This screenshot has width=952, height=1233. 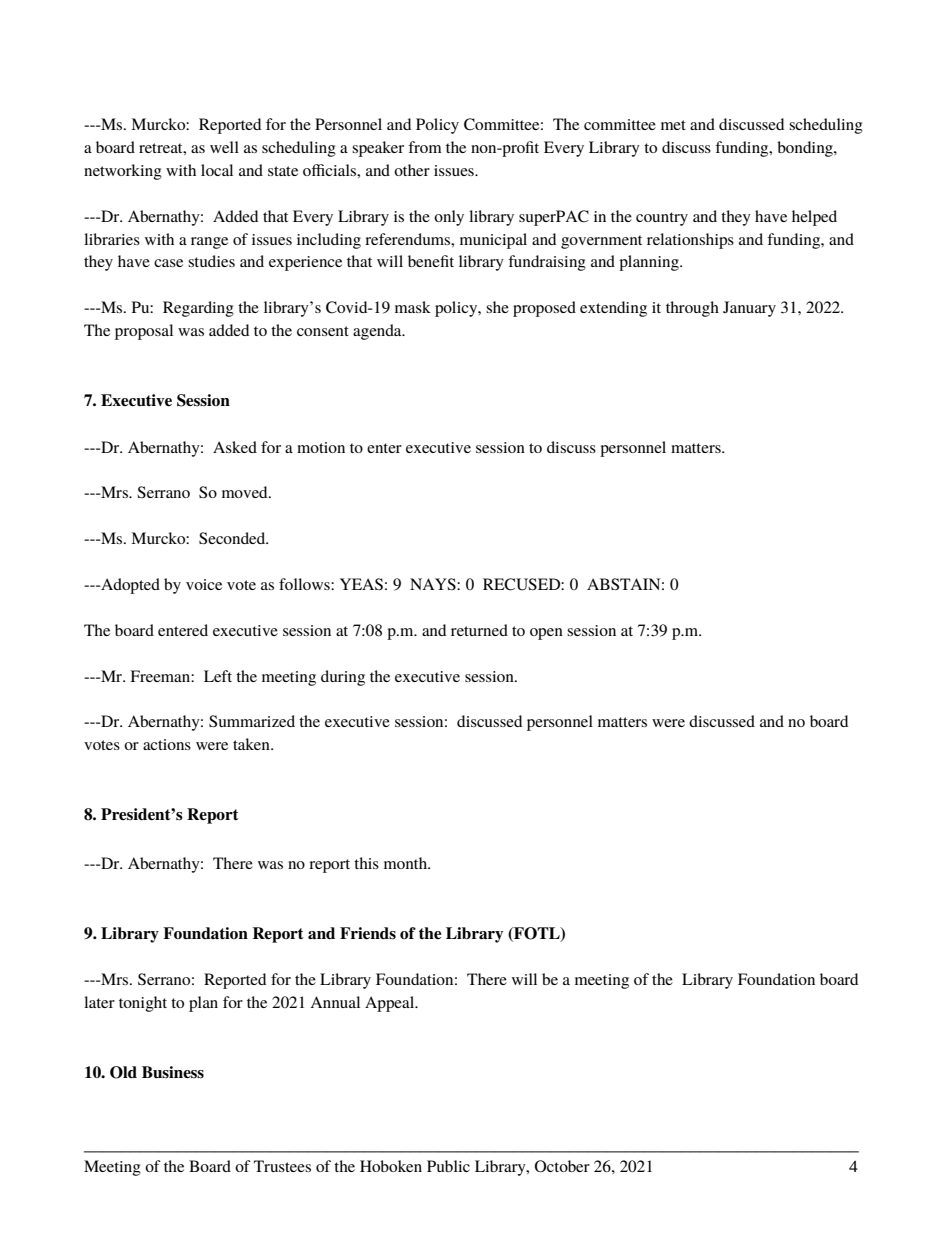 I want to click on moved, so click(x=246, y=492).
